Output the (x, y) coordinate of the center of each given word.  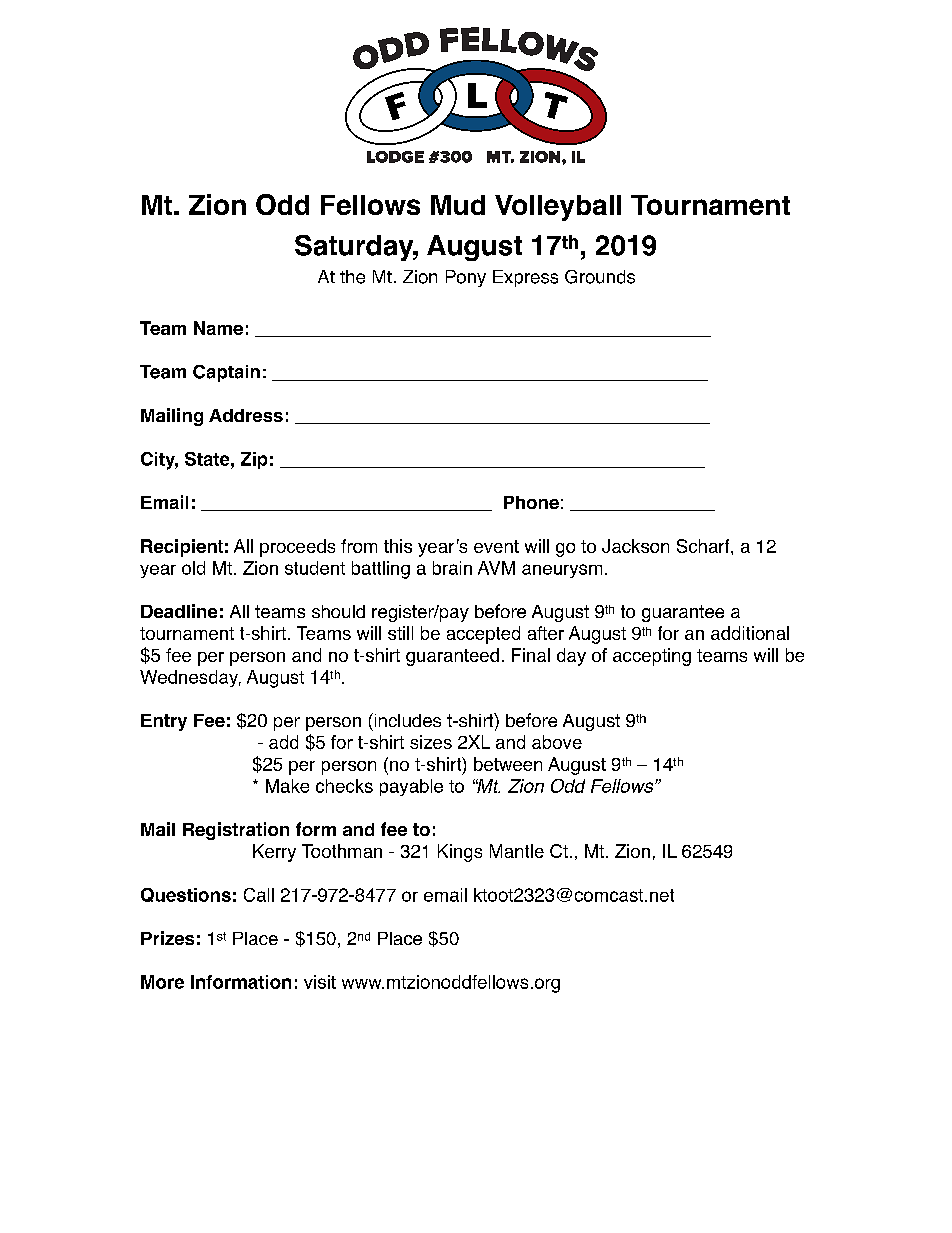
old (193, 568)
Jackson (635, 546)
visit (320, 982)
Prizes (167, 938)
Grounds (600, 277)
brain (452, 568)
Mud (458, 205)
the (352, 277)
